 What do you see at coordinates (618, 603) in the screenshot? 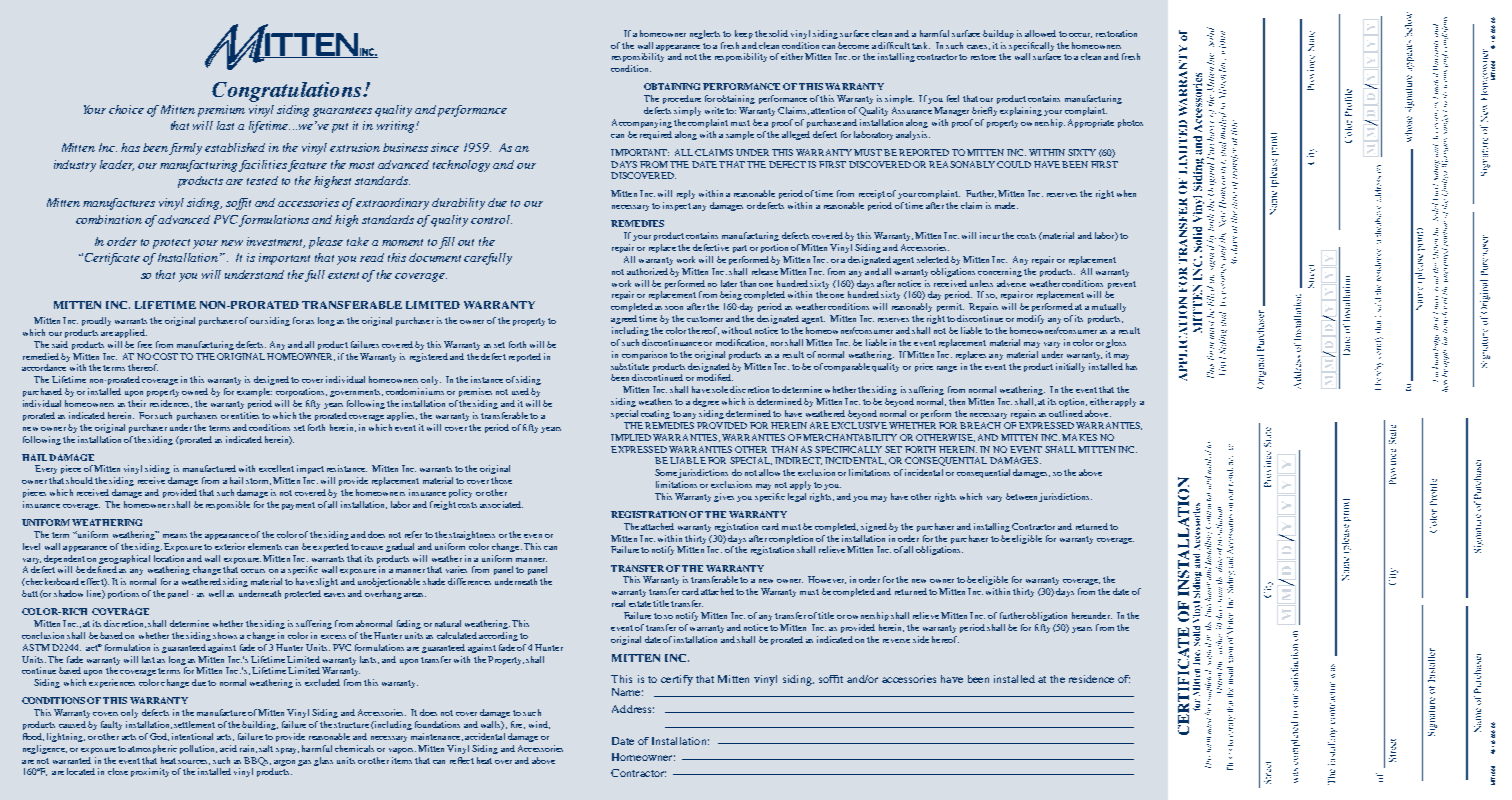
I see `real` at bounding box center [618, 603].
